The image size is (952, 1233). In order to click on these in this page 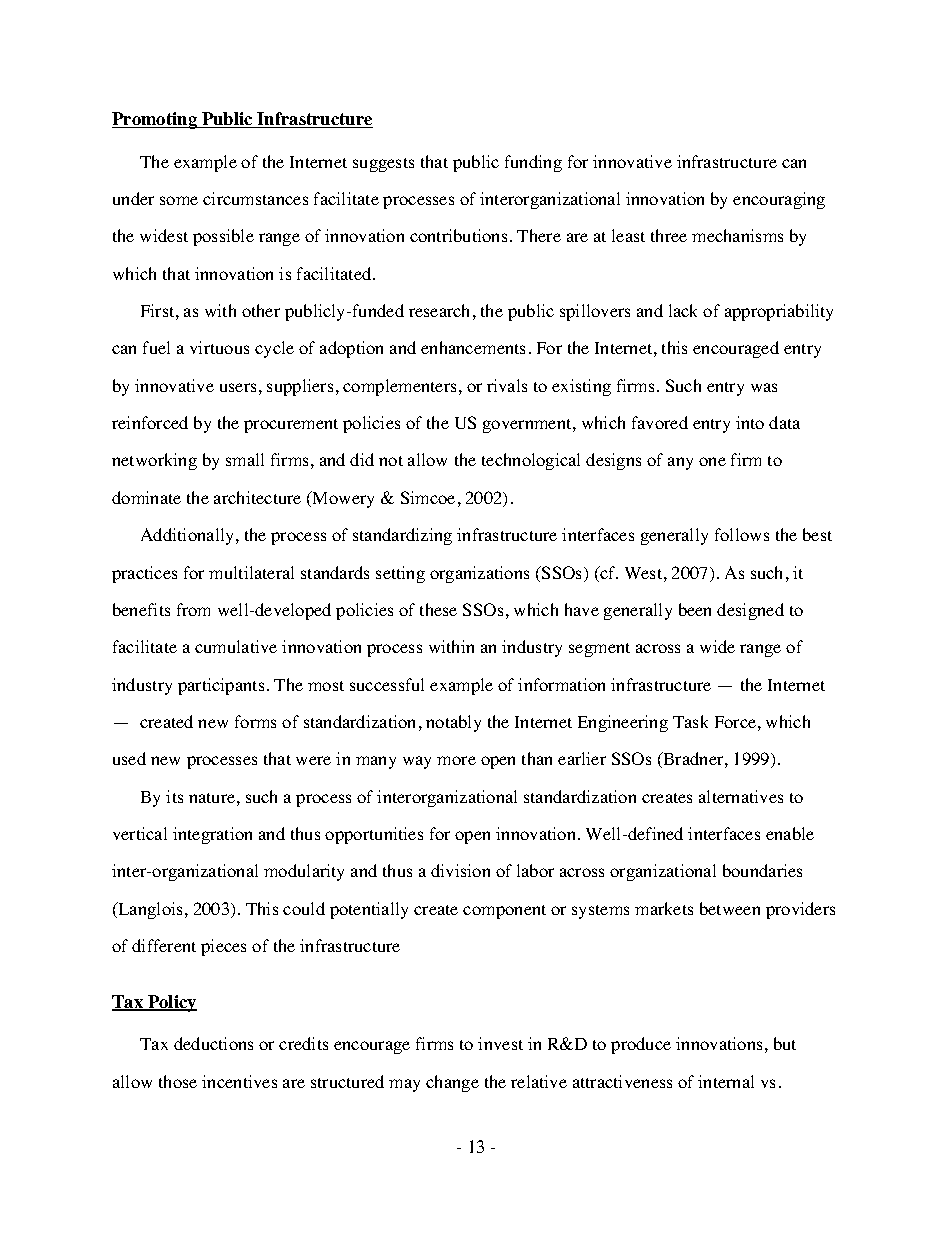, I will do `click(438, 609)`.
